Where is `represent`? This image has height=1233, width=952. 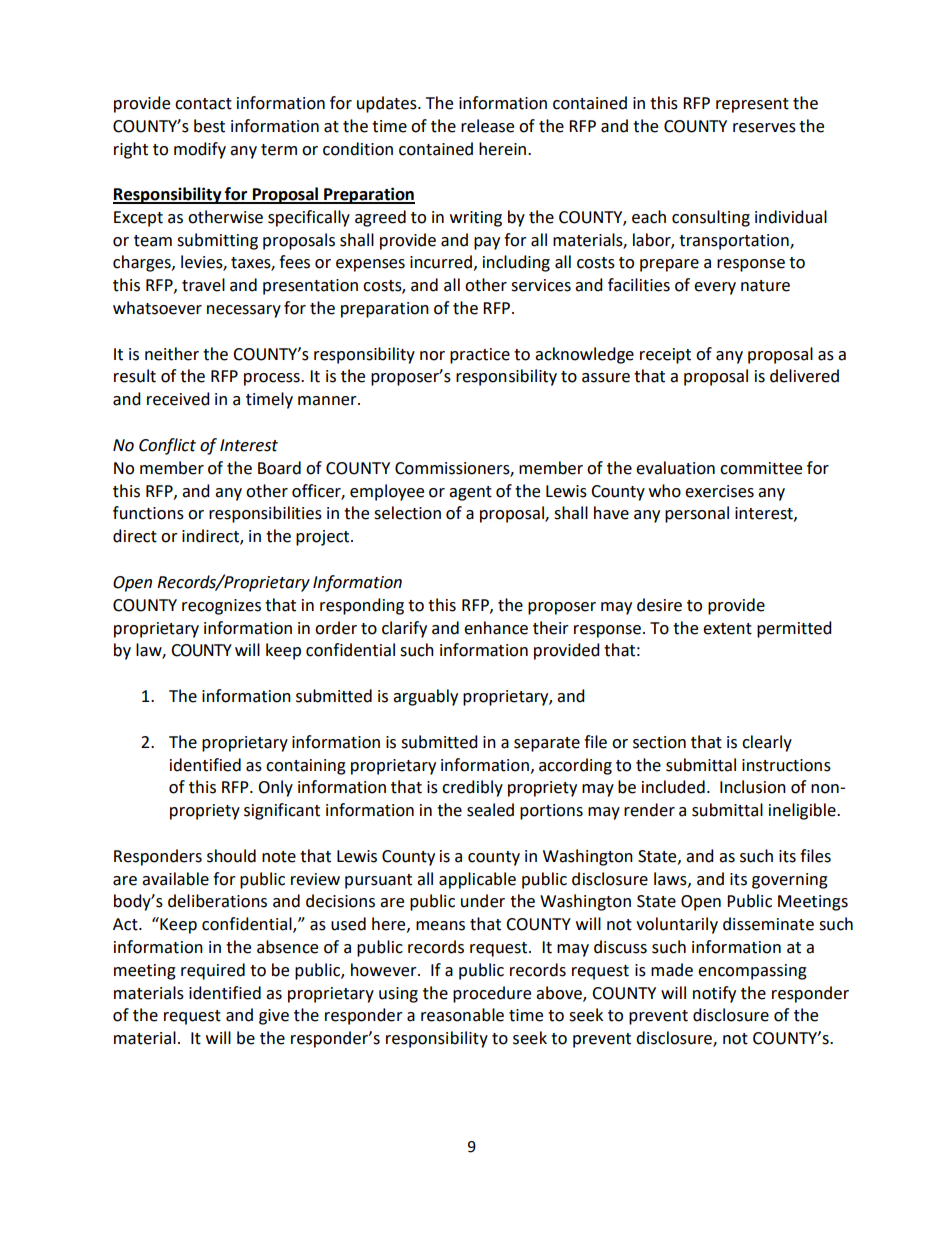
represent is located at coordinates (752, 105).
